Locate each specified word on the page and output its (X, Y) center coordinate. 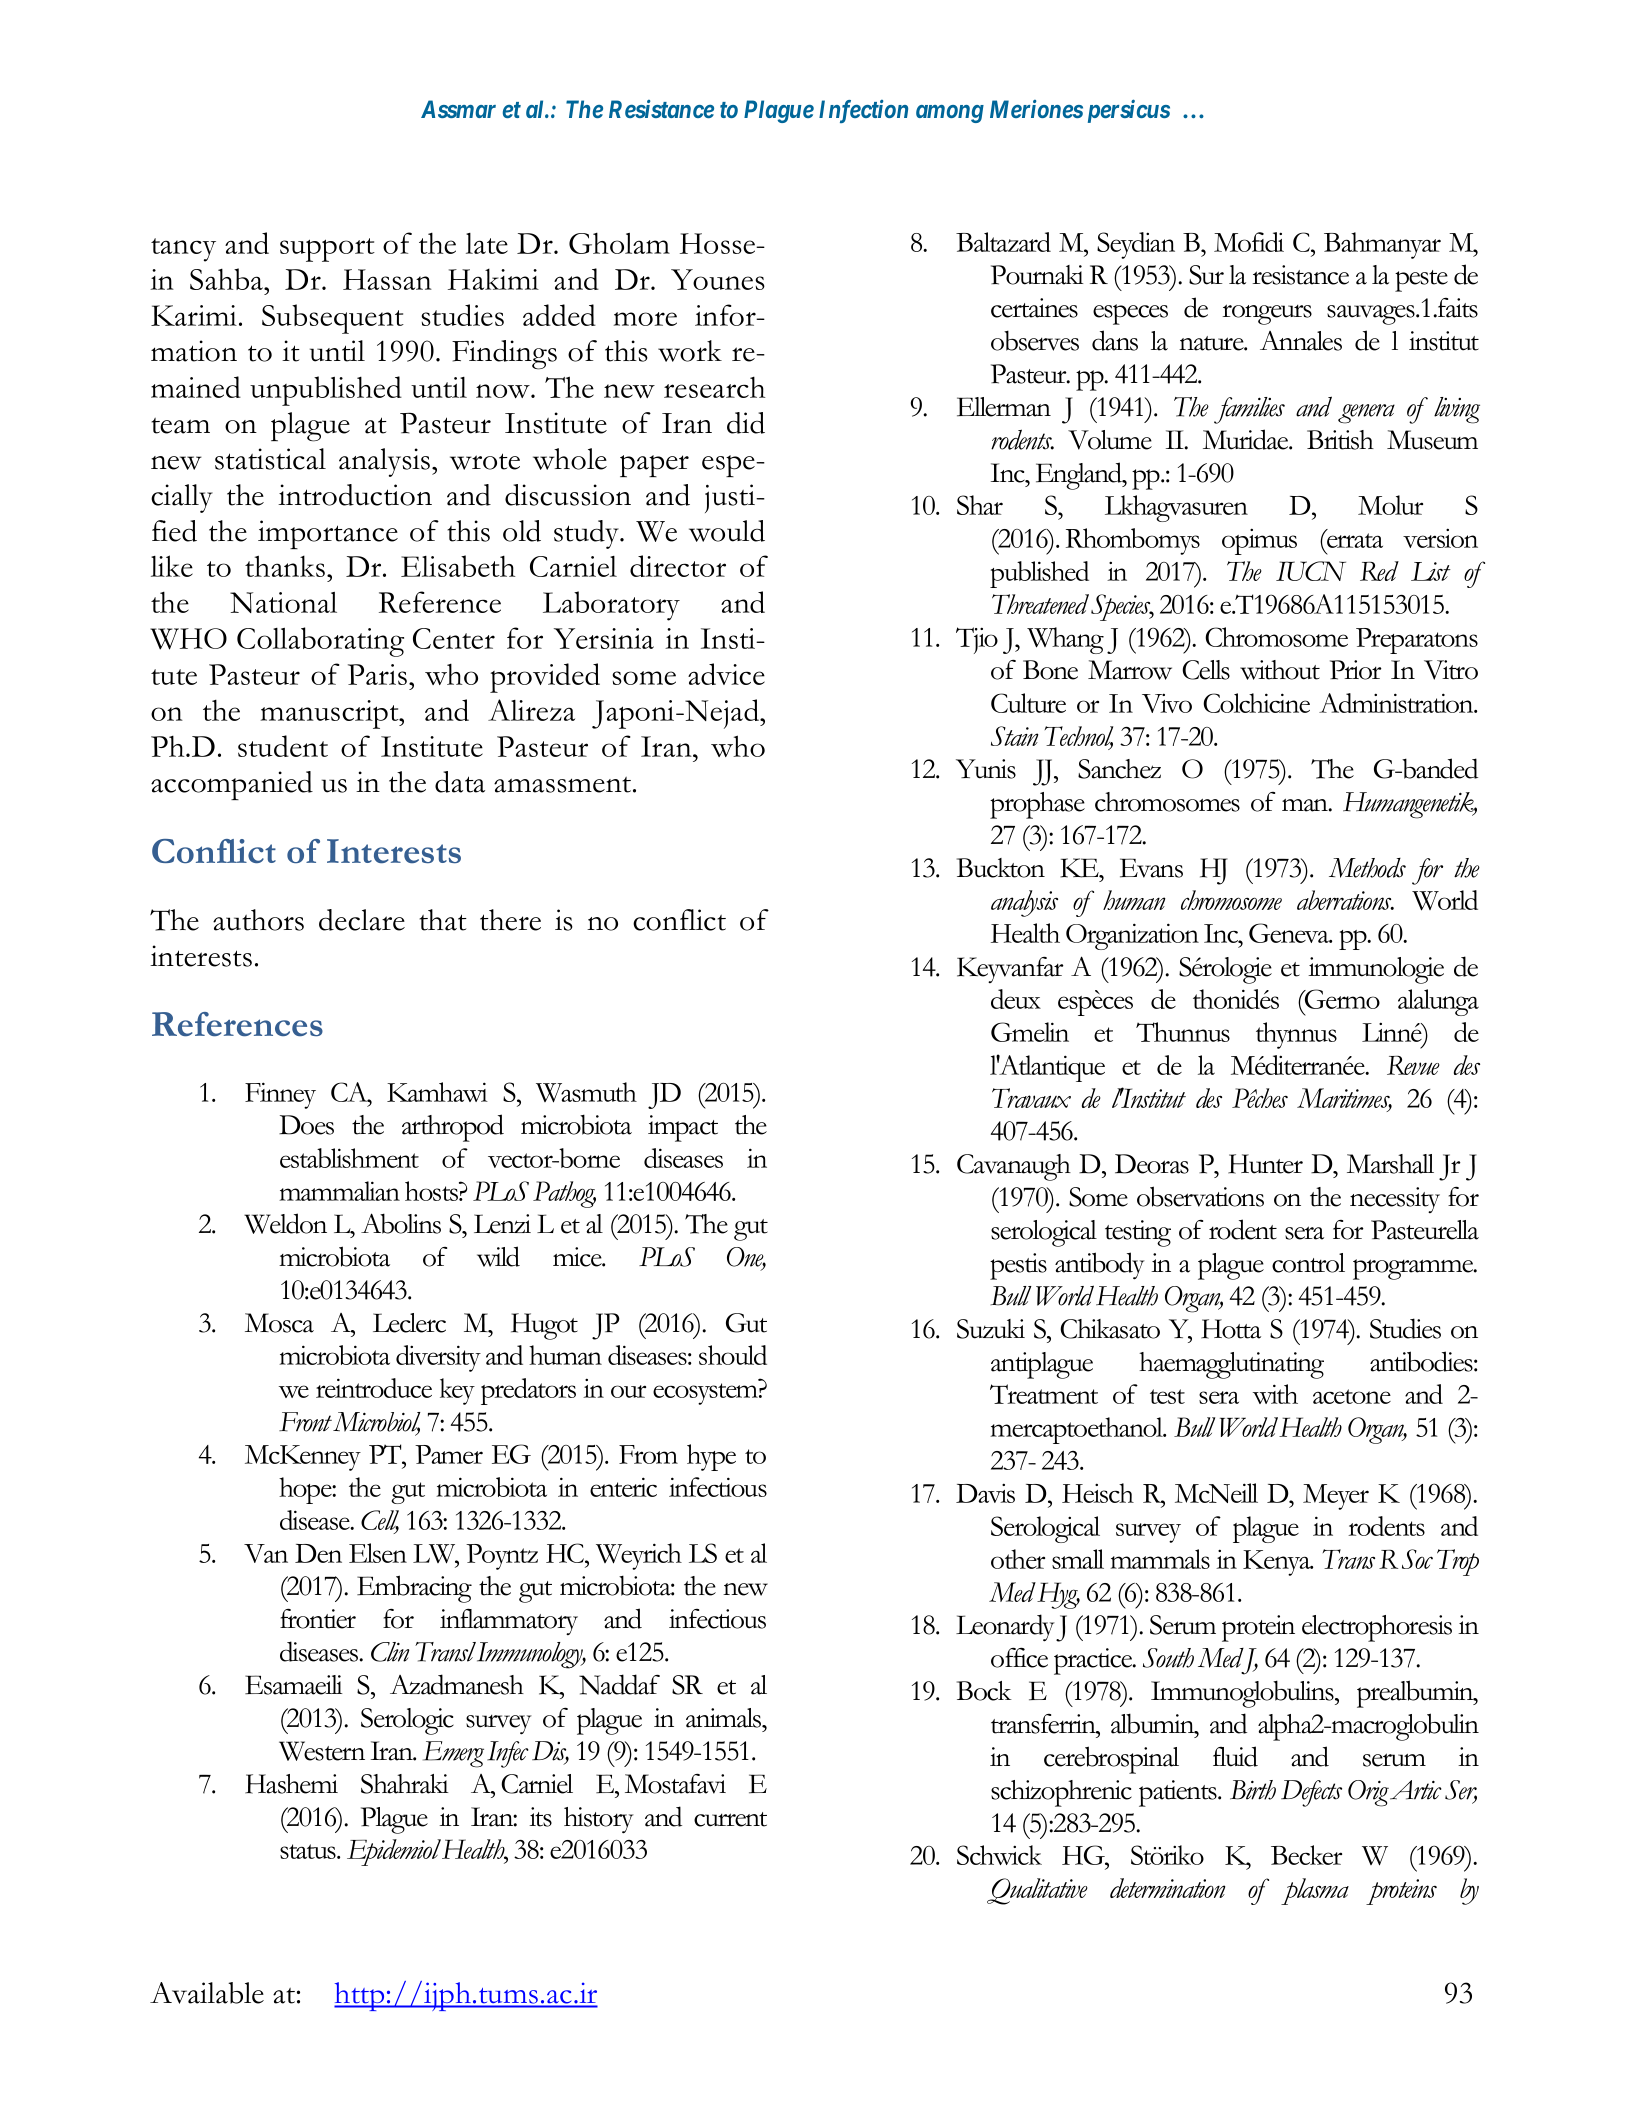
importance (328, 534)
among (950, 114)
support (327, 250)
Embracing (414, 1589)
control (1308, 1263)
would (727, 531)
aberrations (1345, 900)
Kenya (1278, 1563)
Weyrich (639, 1556)
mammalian (339, 1191)
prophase (1037, 805)
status (309, 1851)
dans (1115, 340)
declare (362, 920)
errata (1354, 539)
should (733, 1355)
